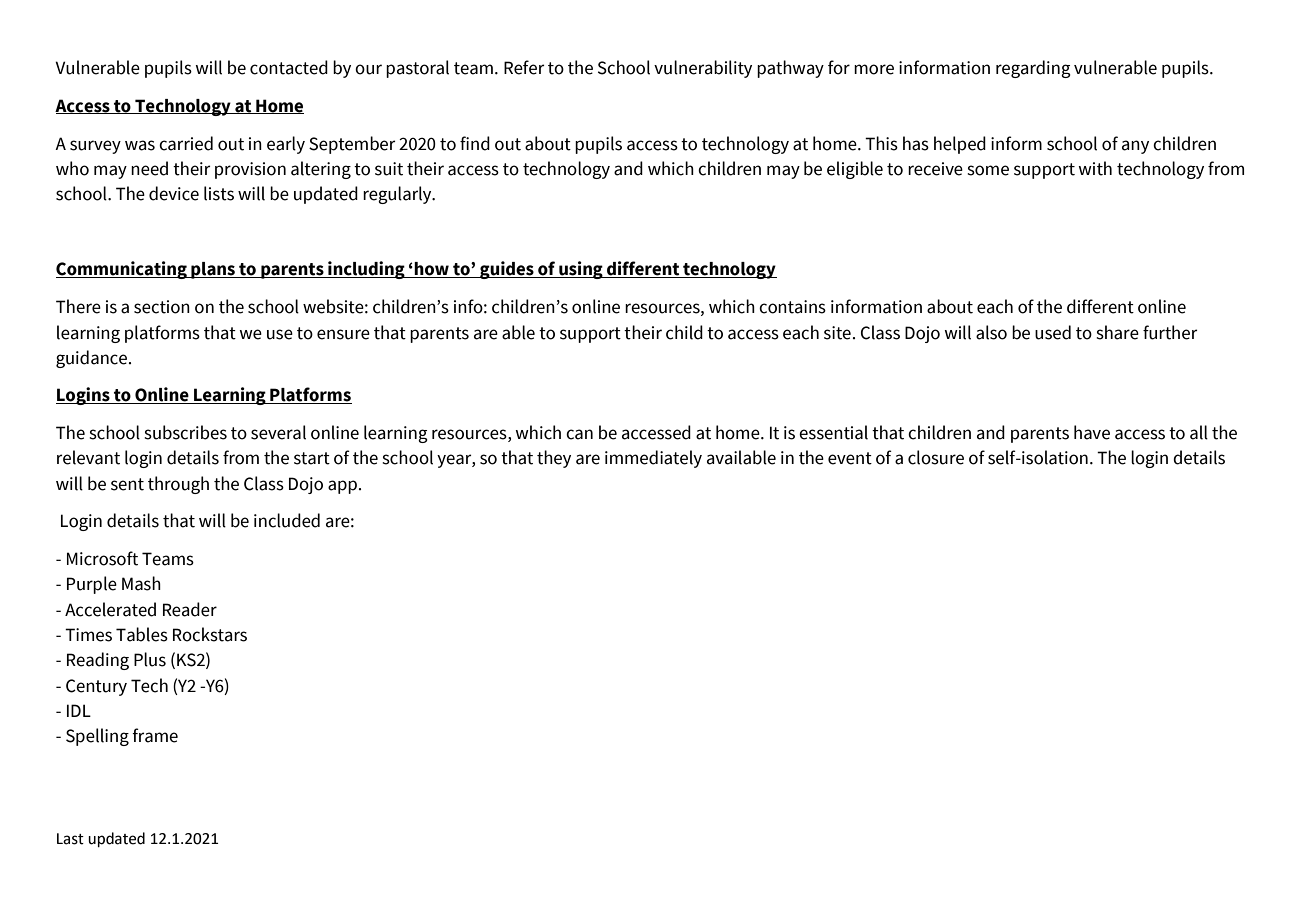  What do you see at coordinates (703, 69) in the image?
I see `vulnerability` at bounding box center [703, 69].
